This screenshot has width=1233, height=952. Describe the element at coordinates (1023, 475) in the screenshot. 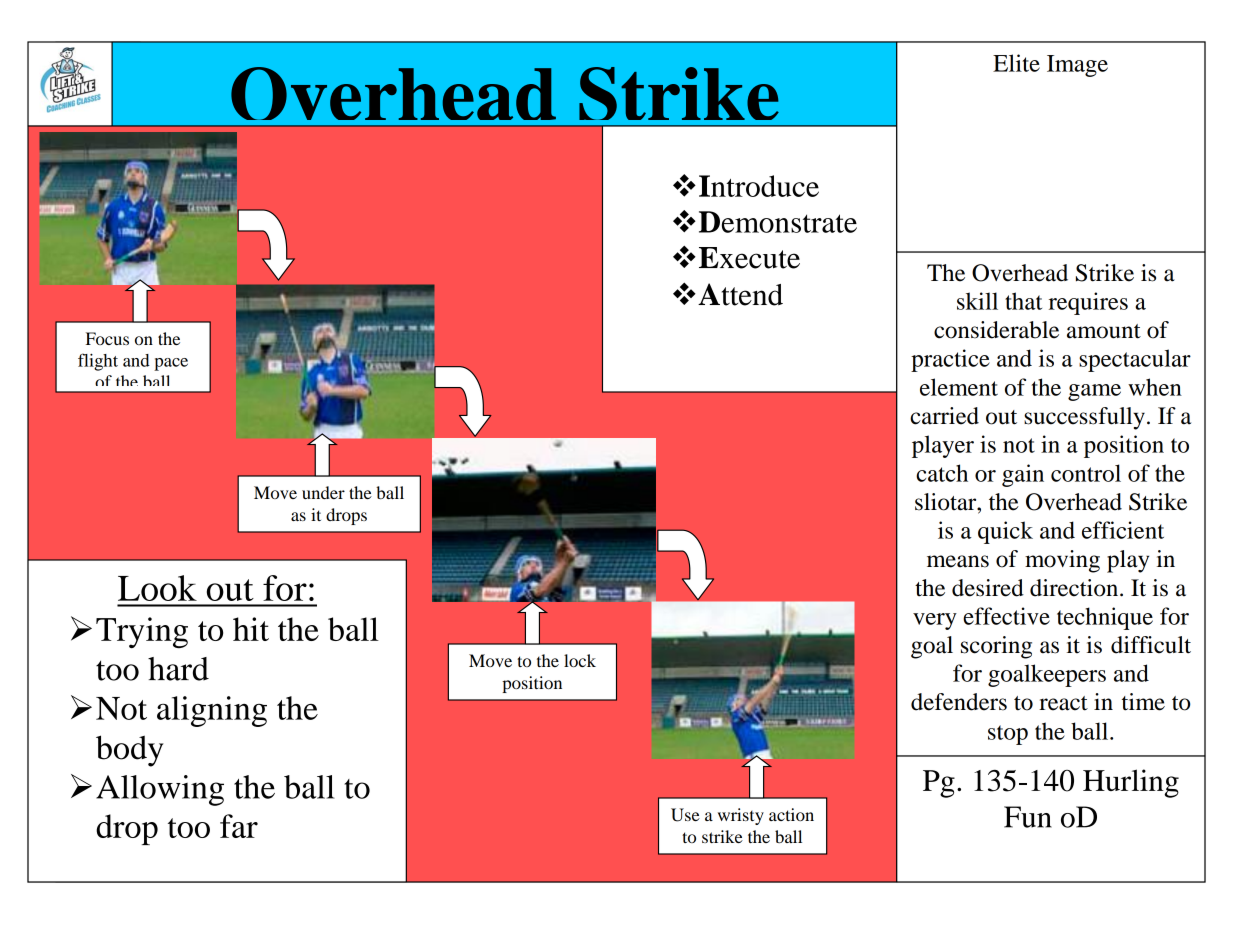

I see `gain` at that location.
